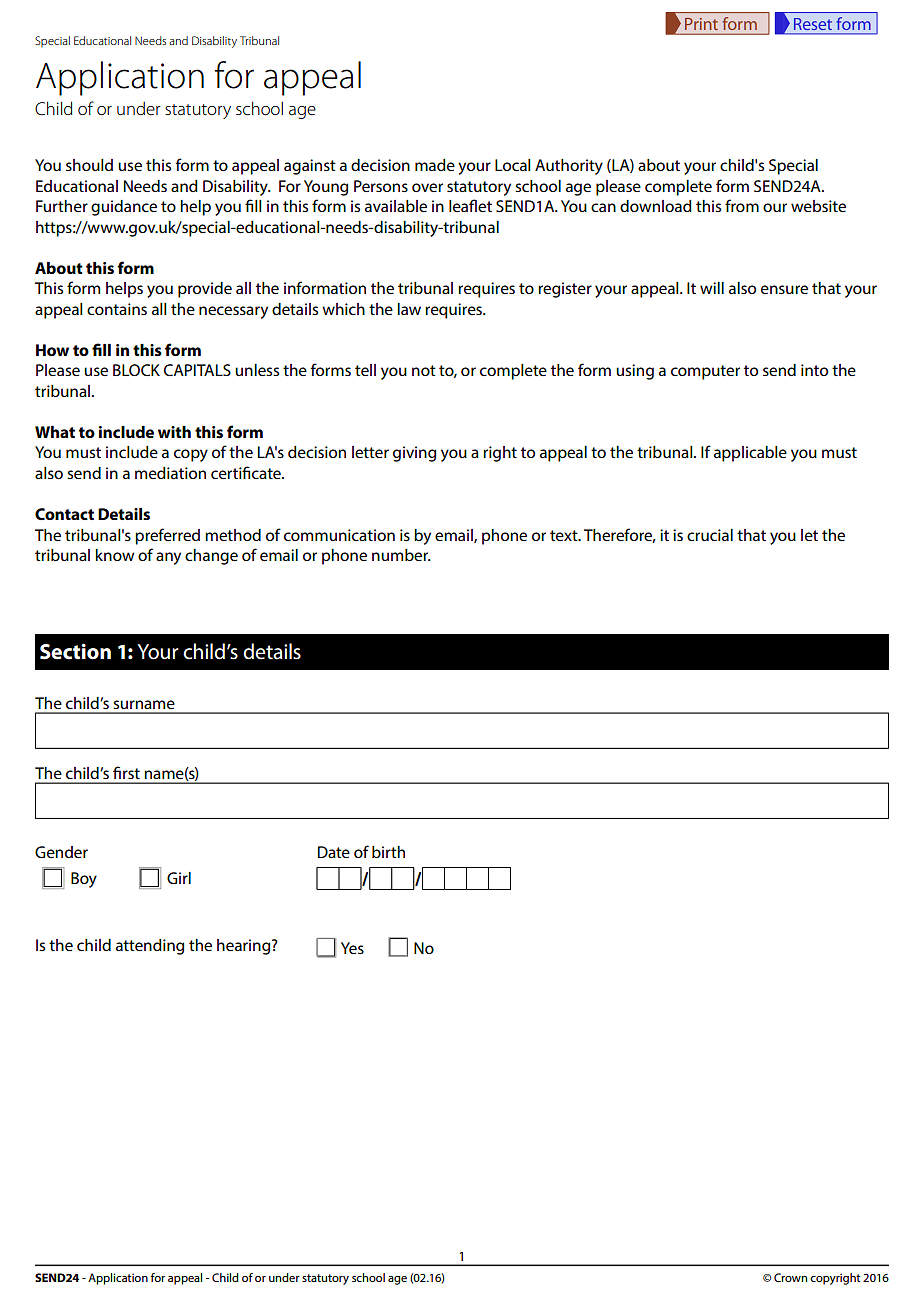 The width and height of the page is (924, 1308). What do you see at coordinates (245, 947) in the page?
I see `hearing` at bounding box center [245, 947].
